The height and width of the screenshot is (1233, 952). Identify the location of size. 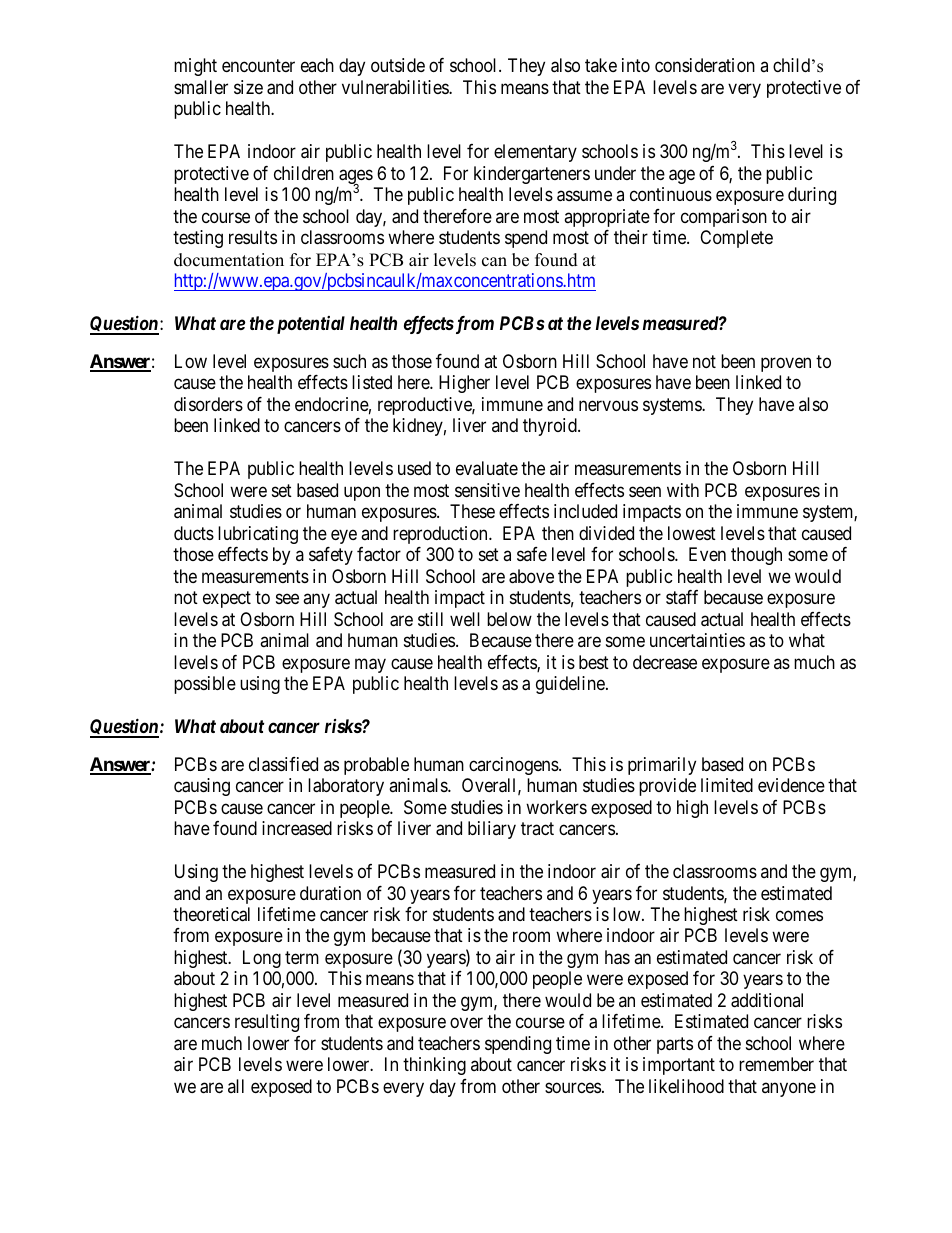
(248, 87).
